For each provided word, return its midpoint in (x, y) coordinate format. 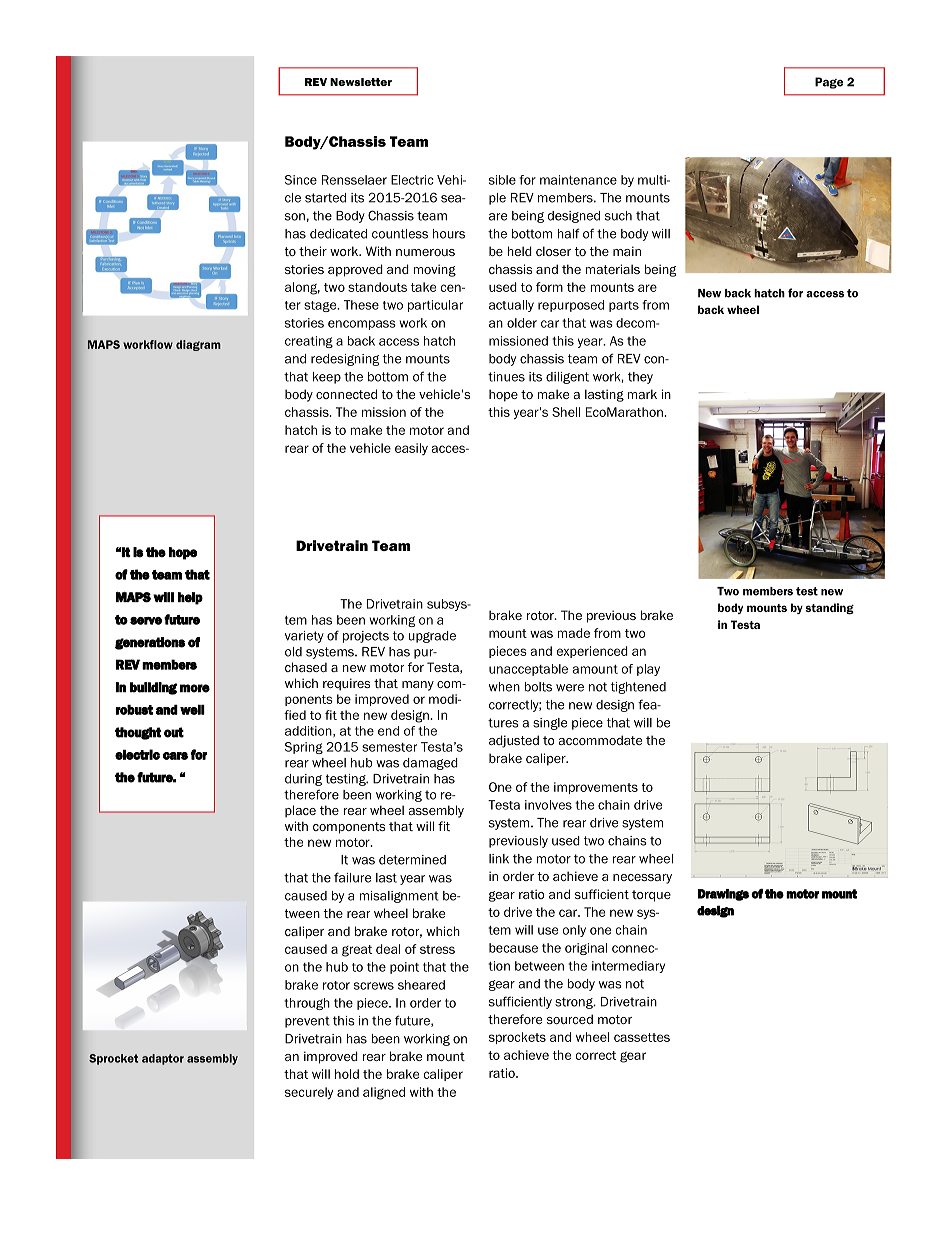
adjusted (514, 741)
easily (411, 449)
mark (642, 394)
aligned (384, 1093)
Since (301, 180)
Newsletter (361, 82)
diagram (198, 345)
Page (829, 83)
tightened (638, 688)
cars (175, 756)
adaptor (163, 1059)
